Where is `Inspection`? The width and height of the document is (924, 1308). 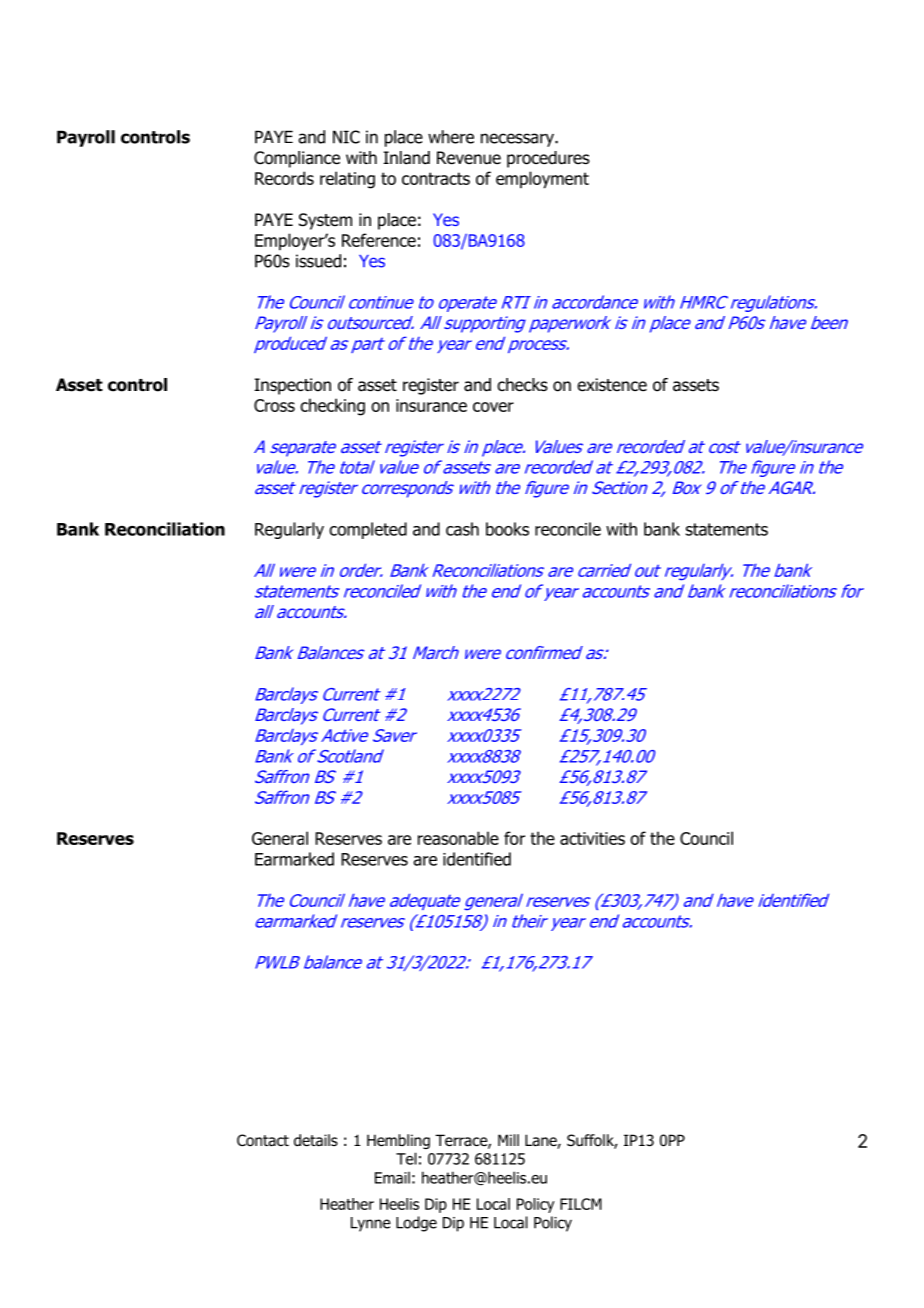
Inspection is located at coordinates (292, 386).
